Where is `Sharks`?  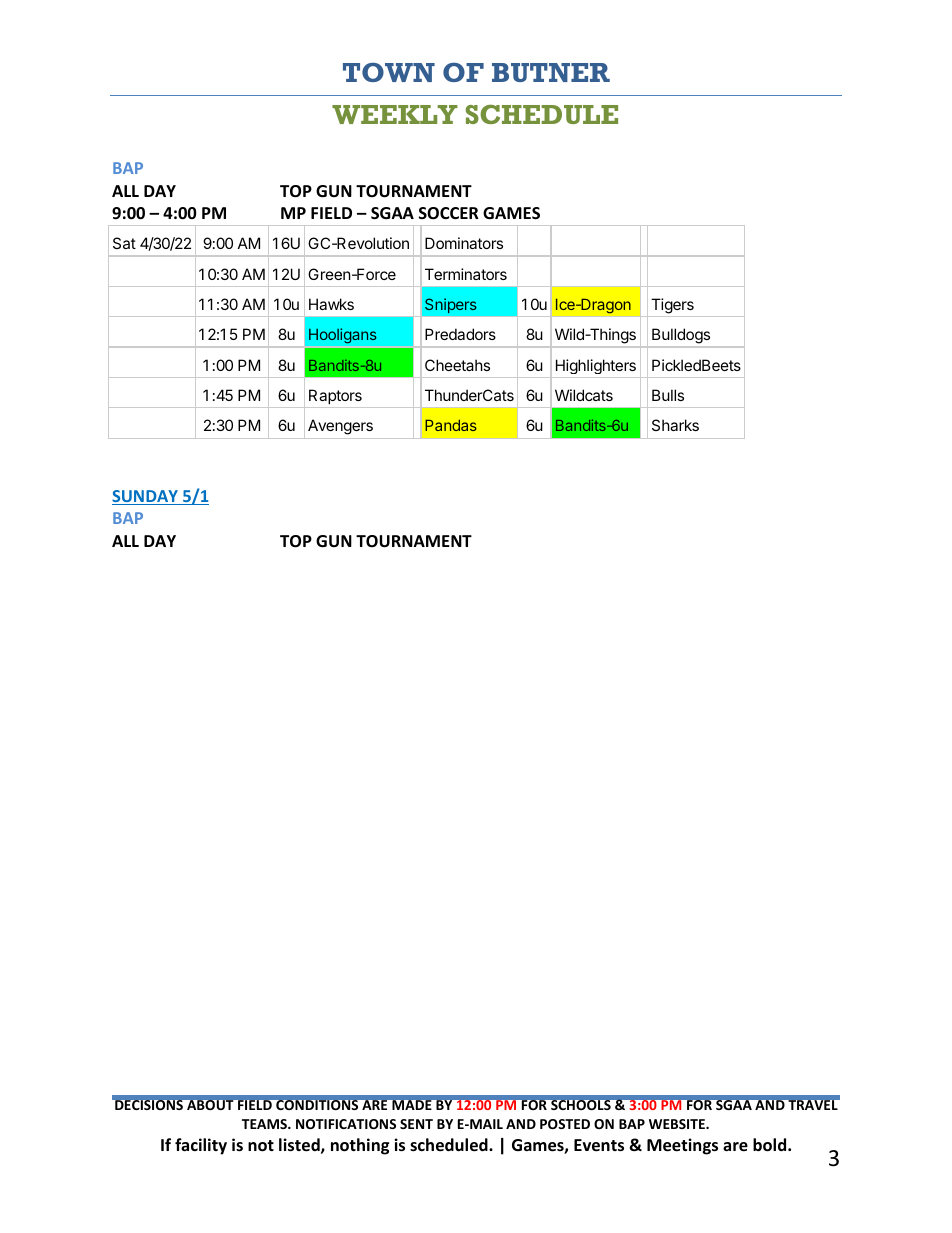 Sharks is located at coordinates (675, 425).
